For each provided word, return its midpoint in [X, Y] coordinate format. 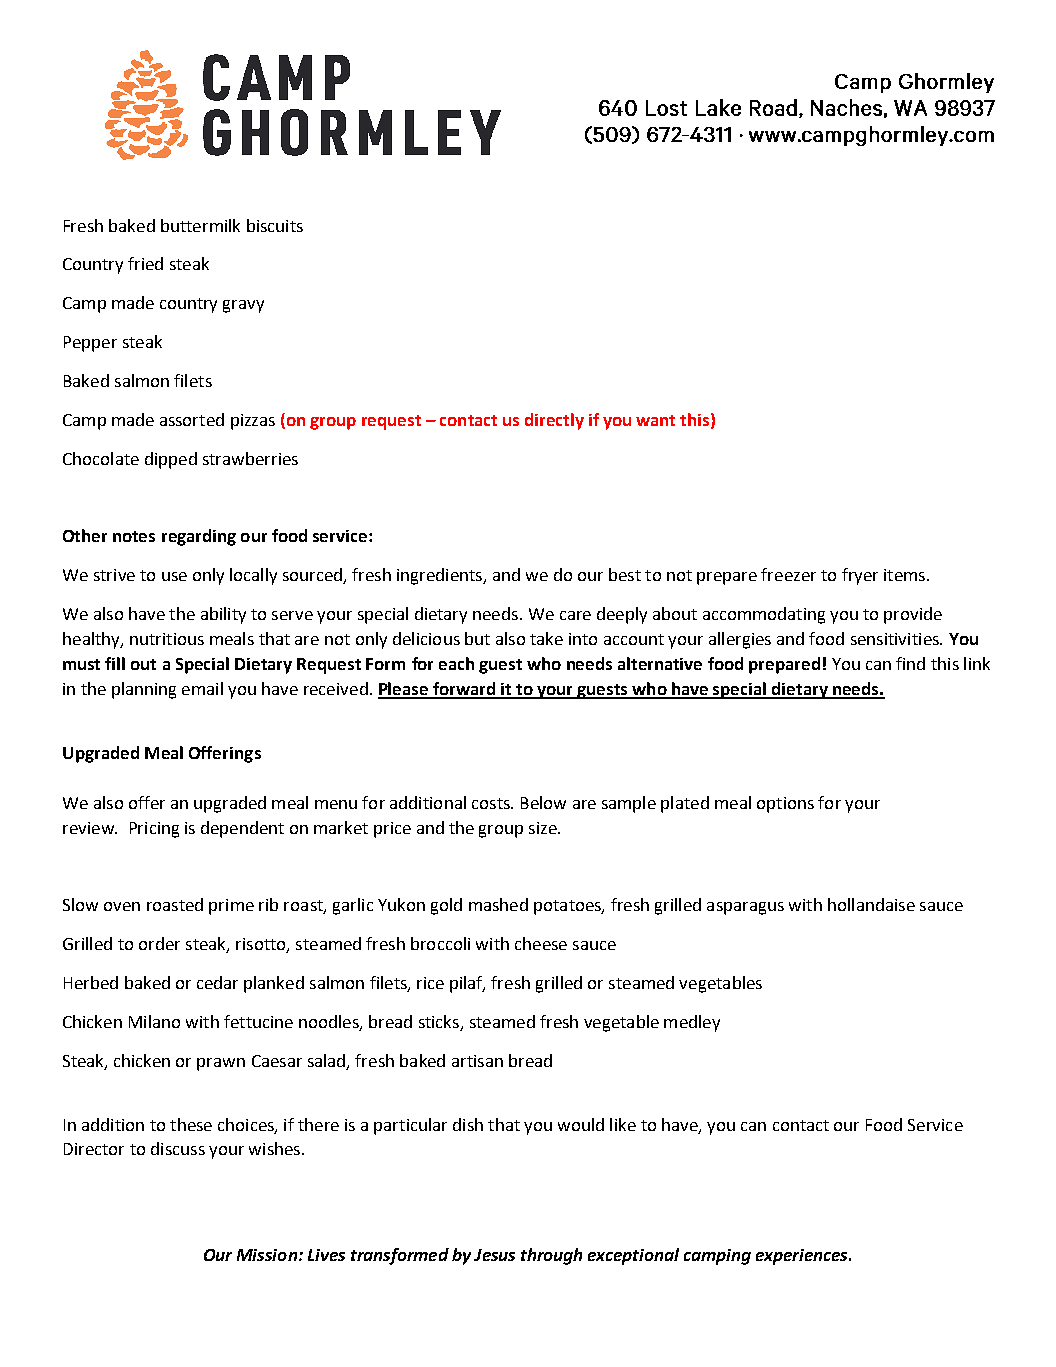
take [546, 638]
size [544, 828]
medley [692, 1023]
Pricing [154, 830]
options [785, 805]
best [625, 574]
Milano [154, 1021]
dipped [171, 460]
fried [145, 263]
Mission [267, 1255]
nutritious [167, 639]
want [655, 420]
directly [554, 421]
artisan [477, 1061]
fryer [860, 576]
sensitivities [896, 639]
